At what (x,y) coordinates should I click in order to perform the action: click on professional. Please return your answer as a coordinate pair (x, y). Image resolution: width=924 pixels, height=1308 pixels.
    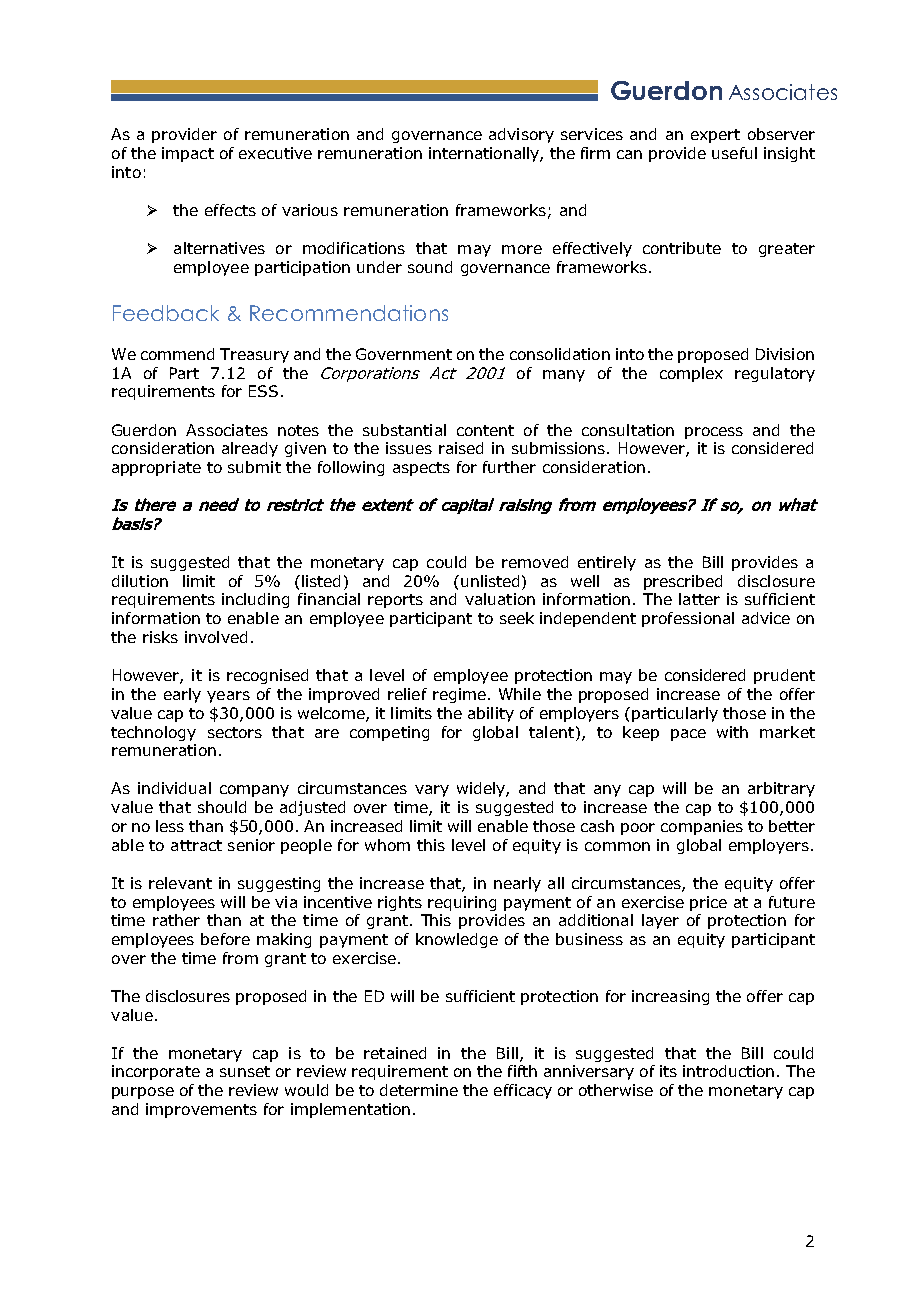
    Looking at the image, I should click on (688, 619).
